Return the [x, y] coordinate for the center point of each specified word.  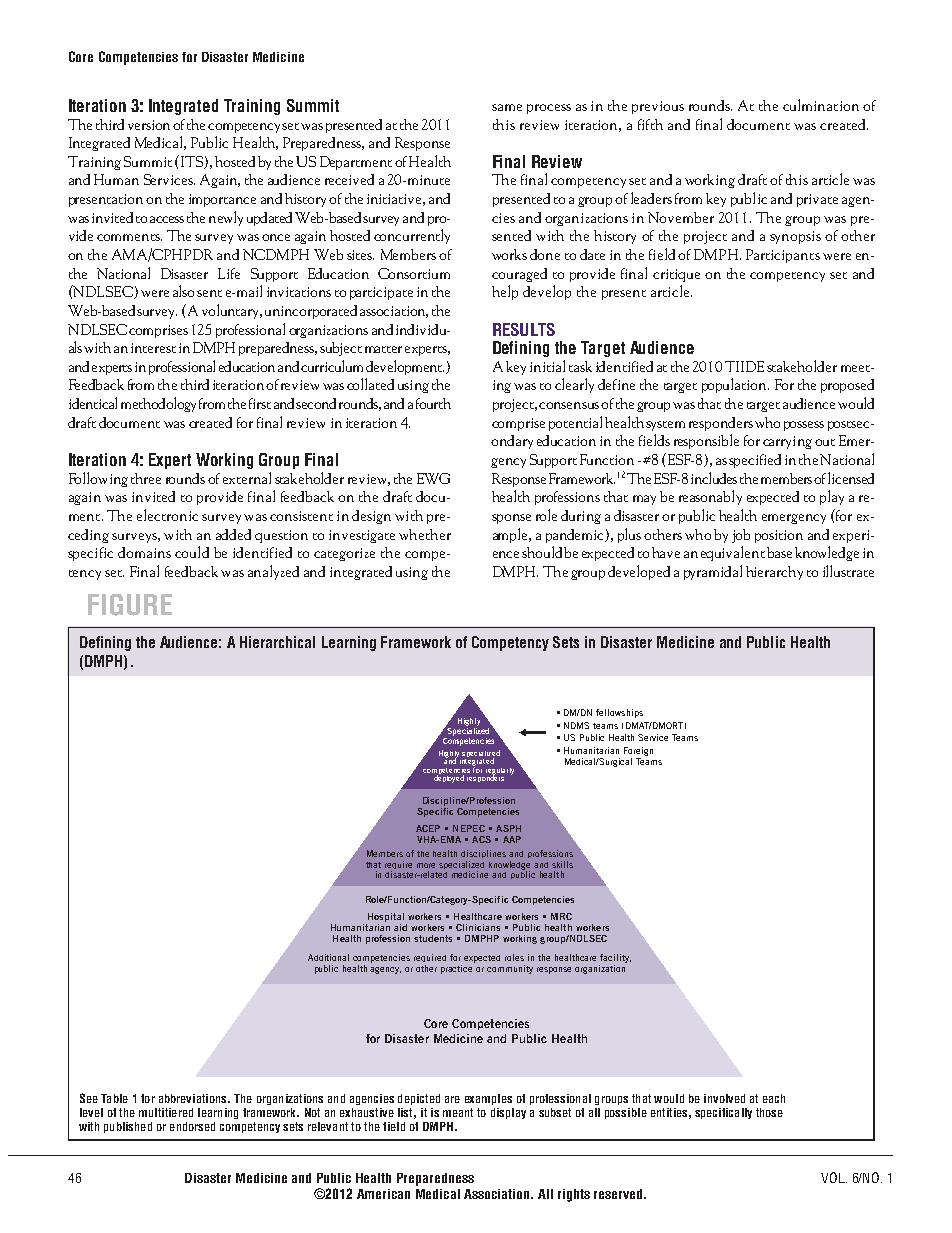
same [507, 107]
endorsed [192, 1126]
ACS [481, 839]
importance [222, 200]
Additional [328, 957]
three [146, 478]
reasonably [710, 497]
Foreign [638, 751]
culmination [821, 105]
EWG [433, 478]
